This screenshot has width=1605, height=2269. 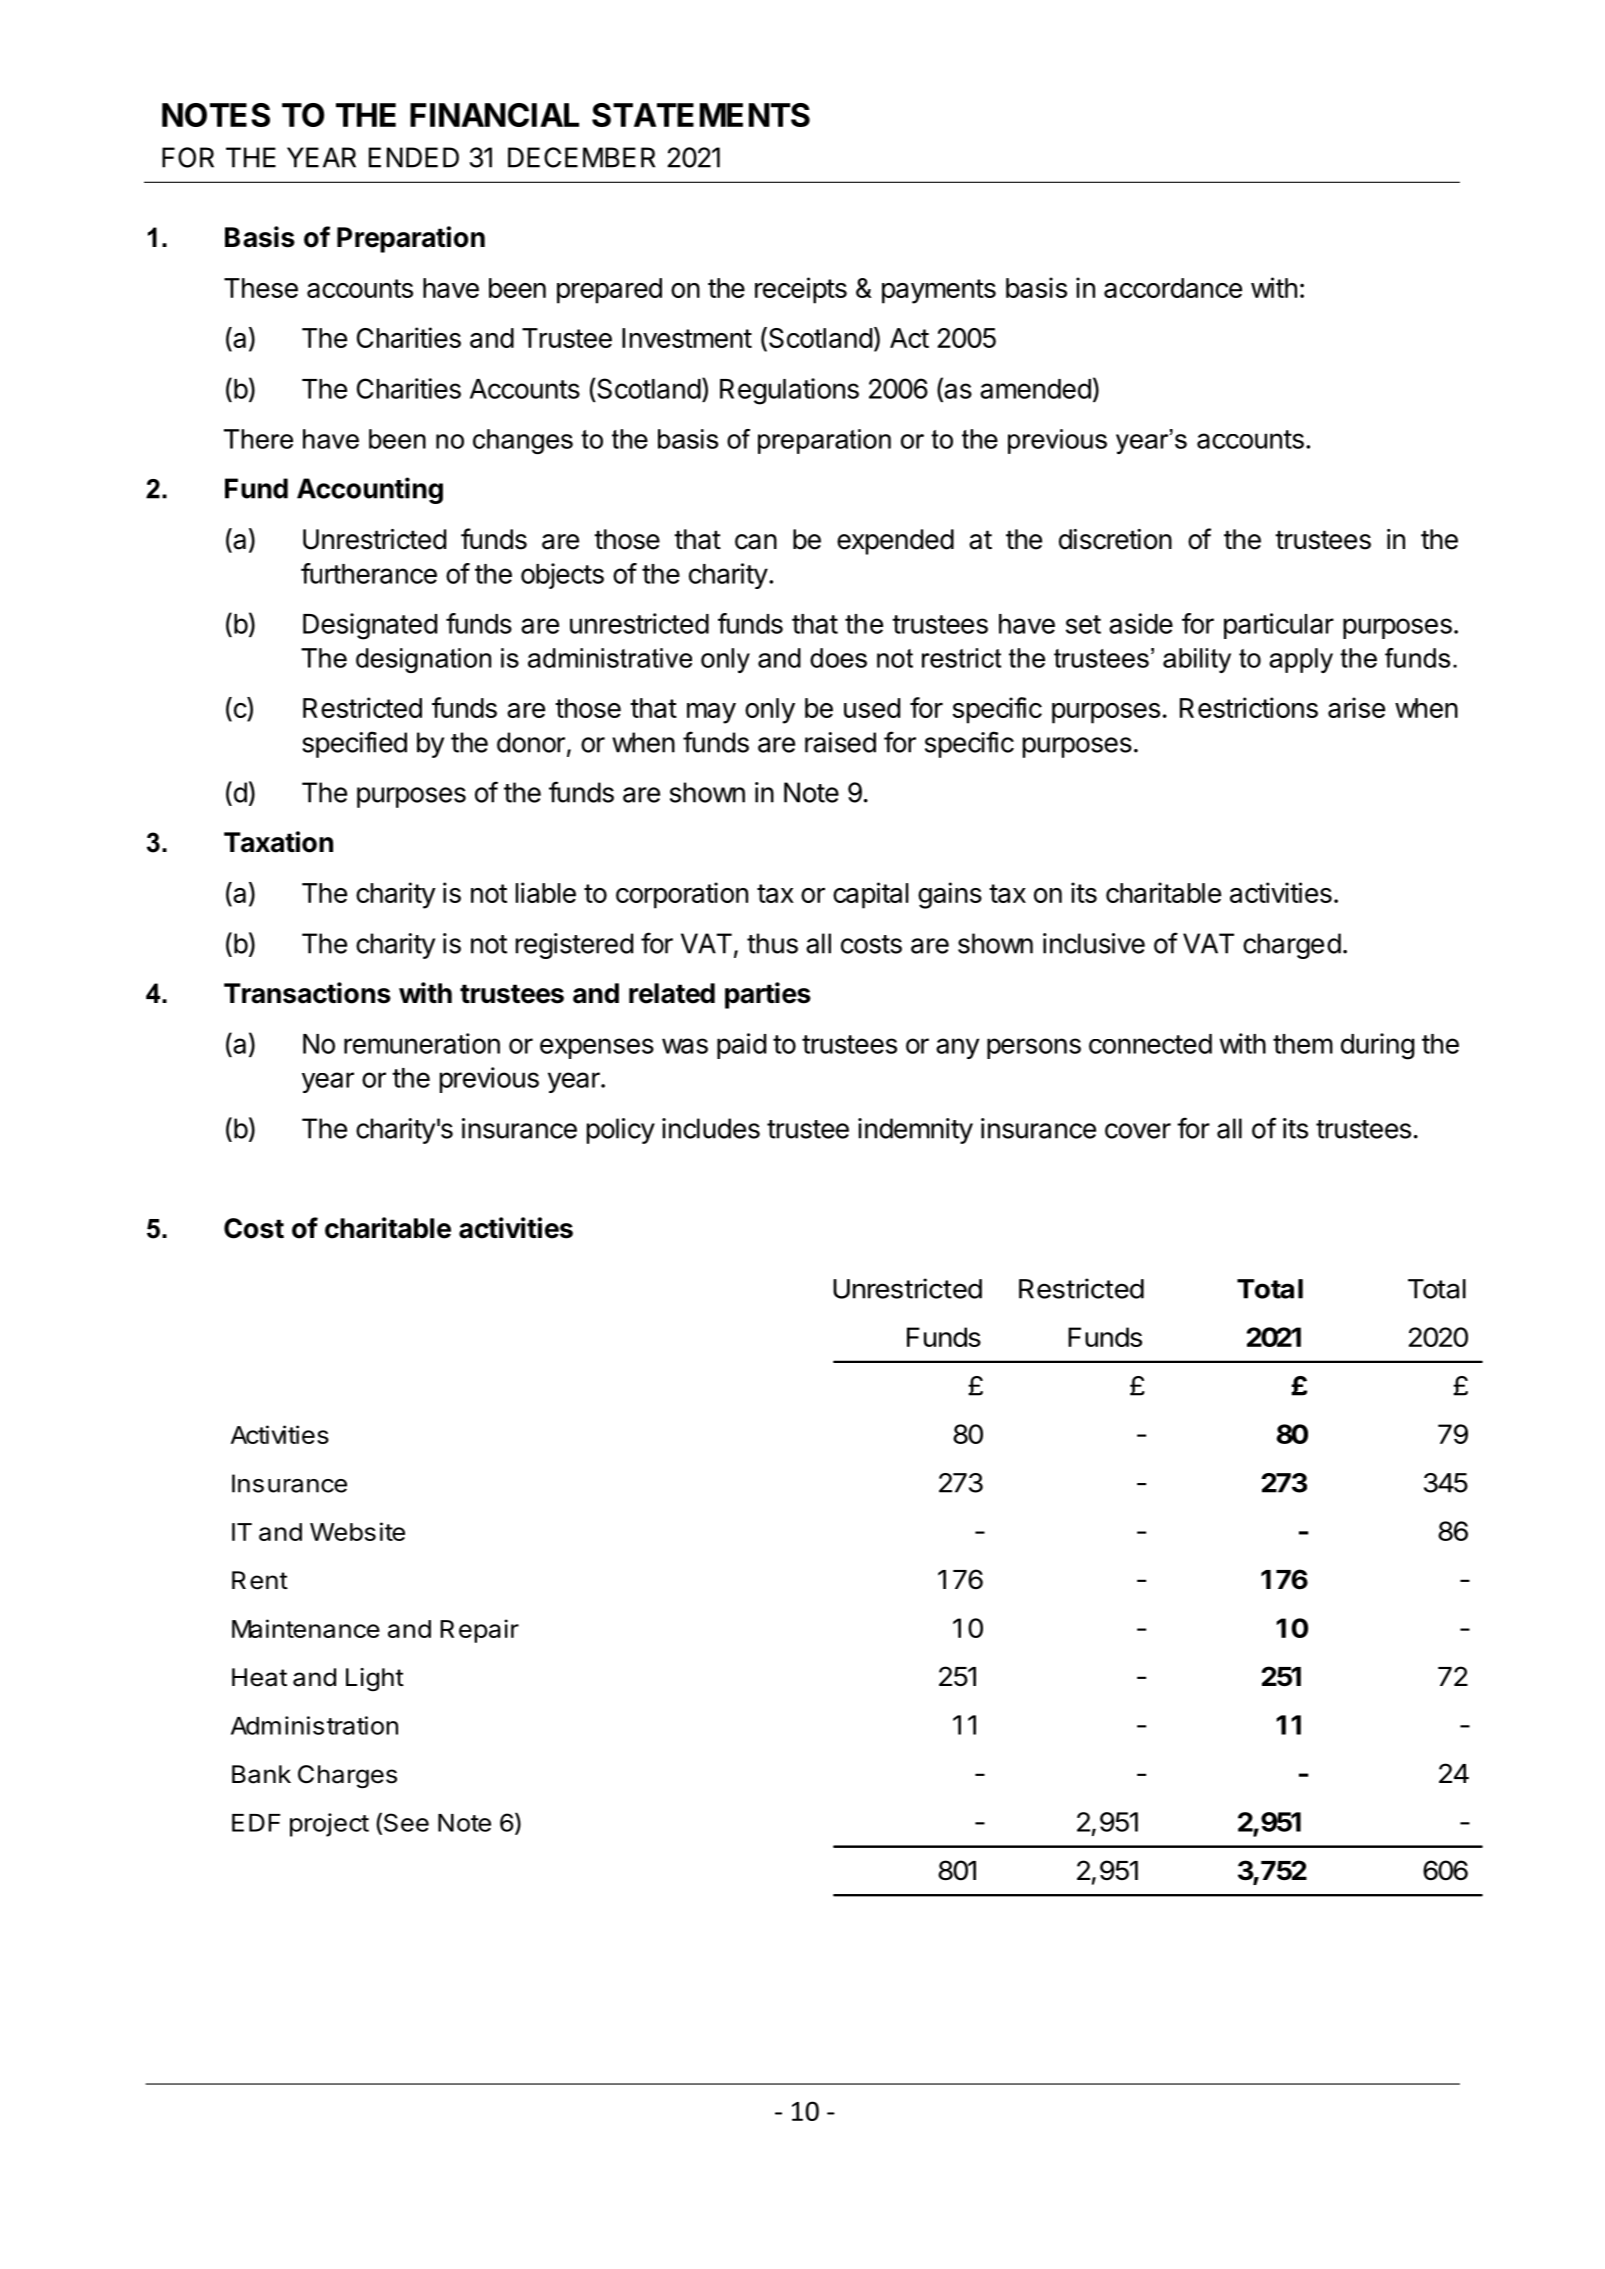 I want to click on furtherance, so click(x=369, y=573).
